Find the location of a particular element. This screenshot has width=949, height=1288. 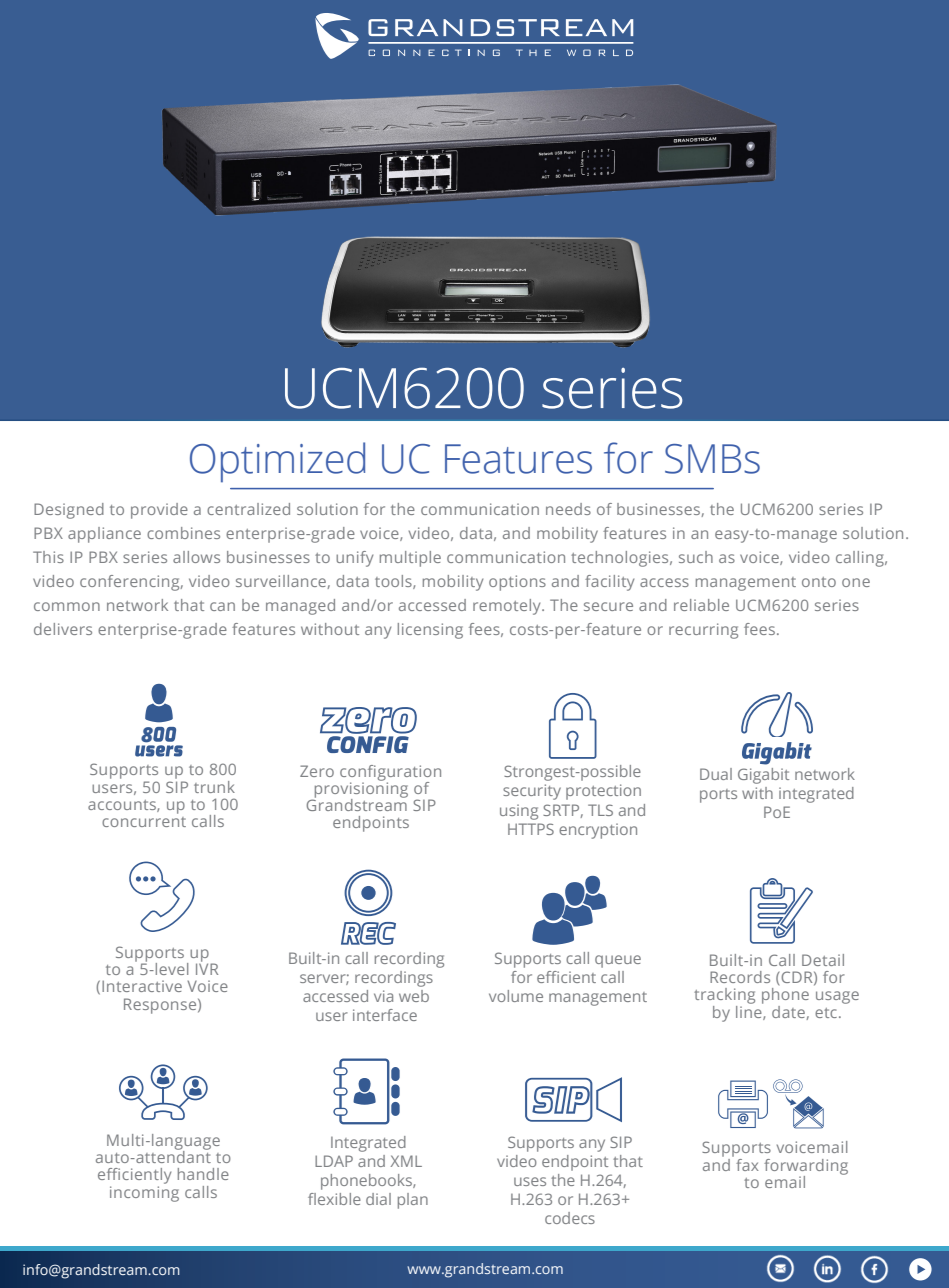

needs is located at coordinates (568, 509).
